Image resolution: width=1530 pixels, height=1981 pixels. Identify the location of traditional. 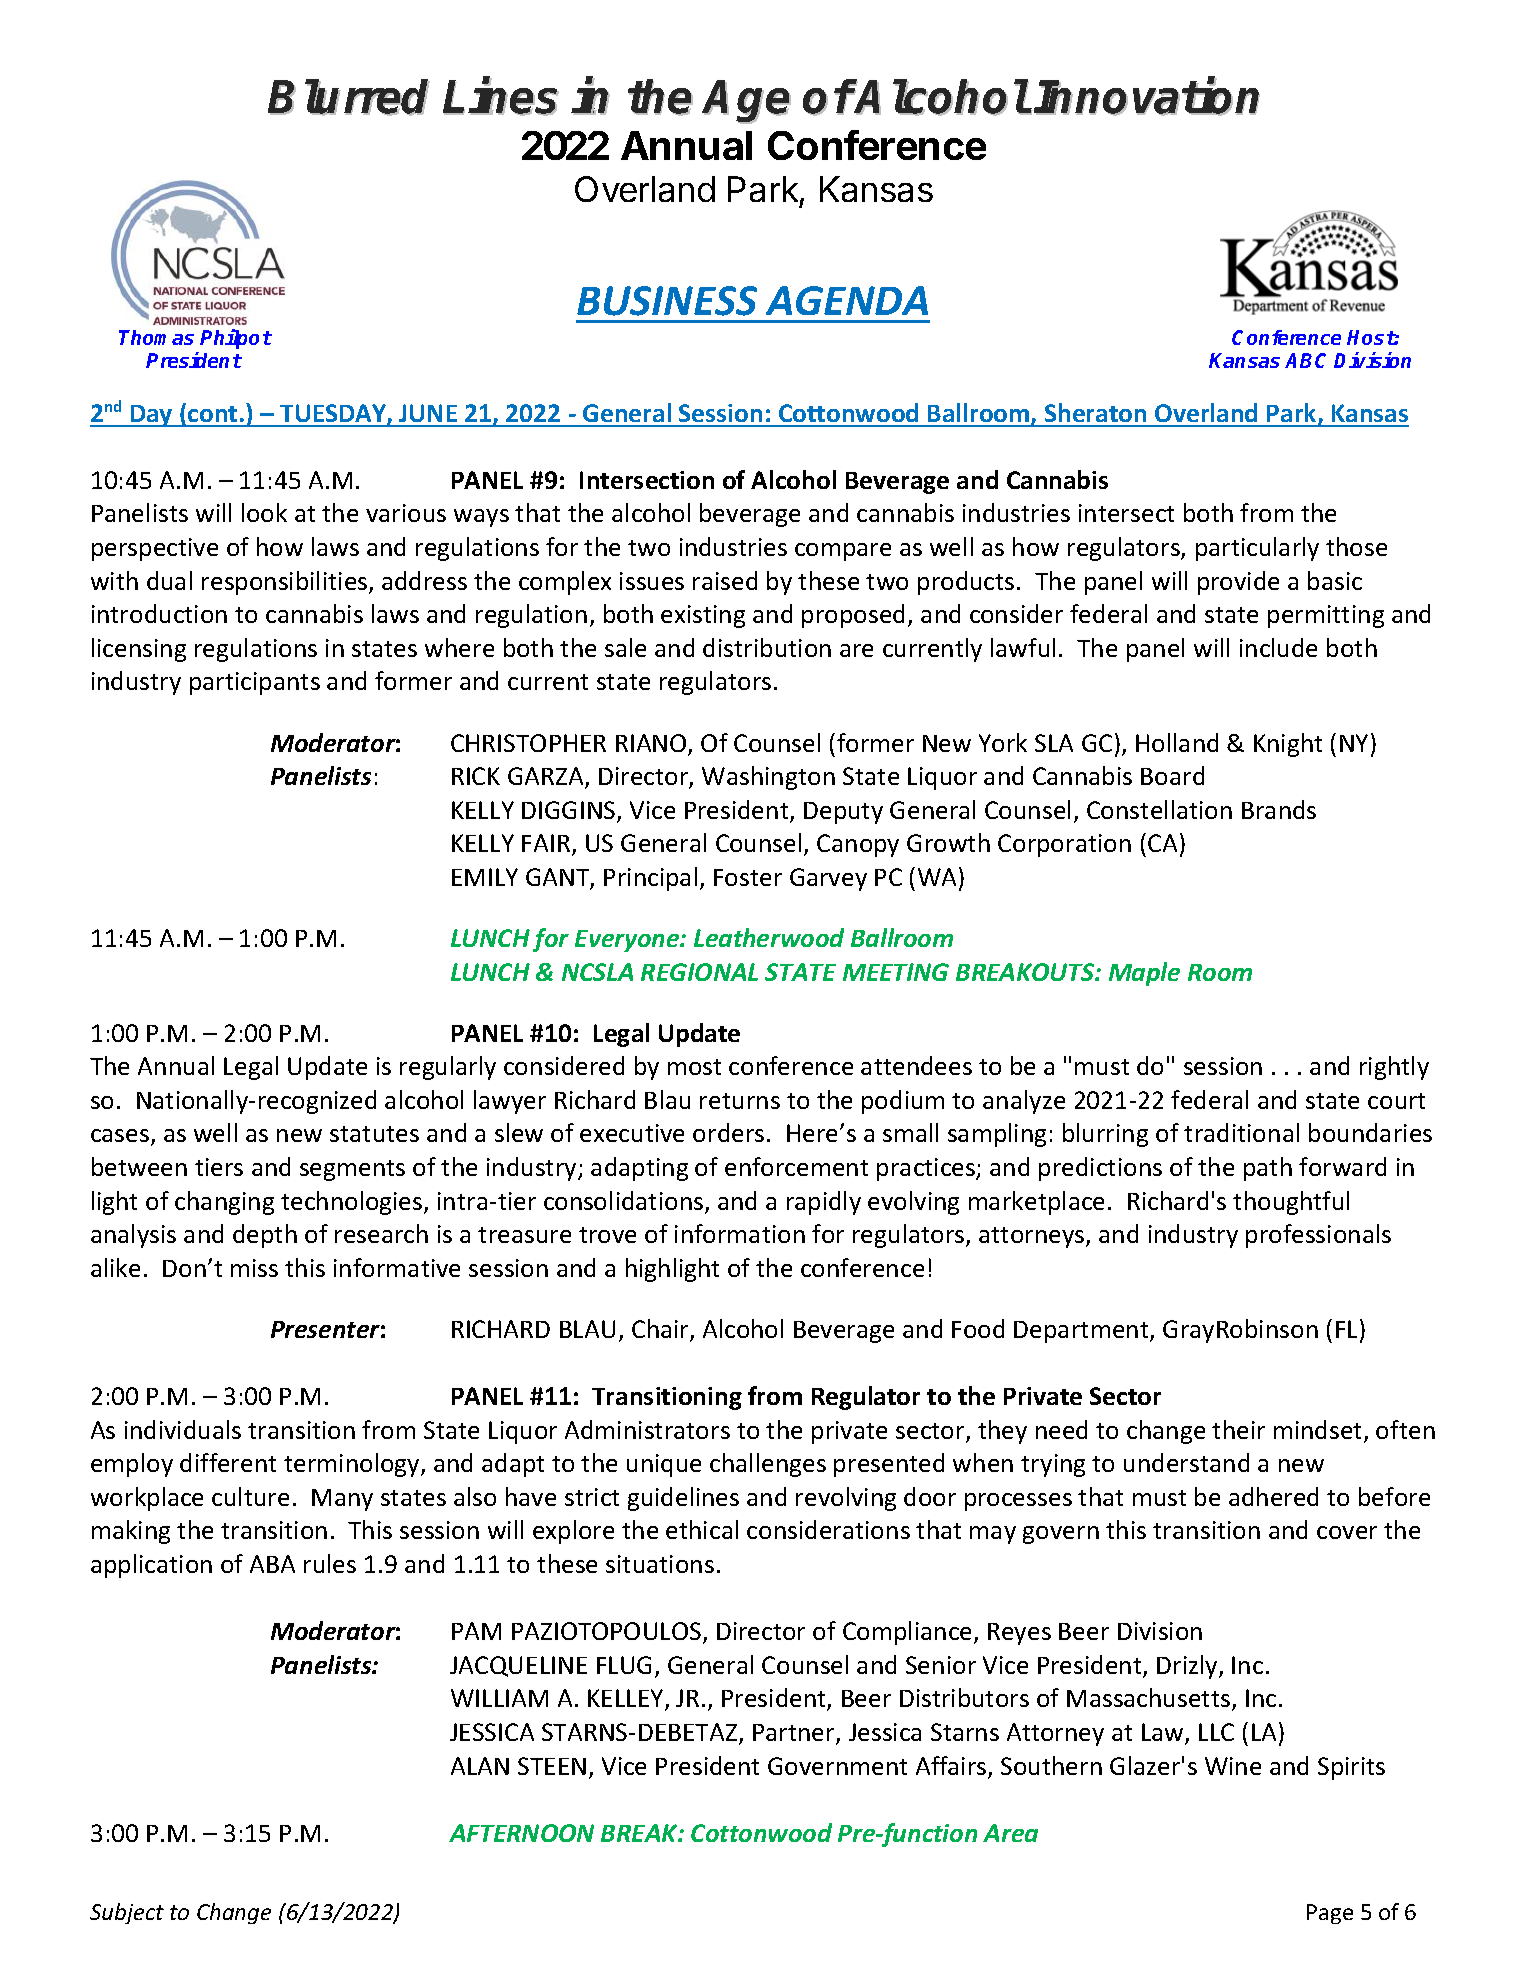
(1241, 1132).
